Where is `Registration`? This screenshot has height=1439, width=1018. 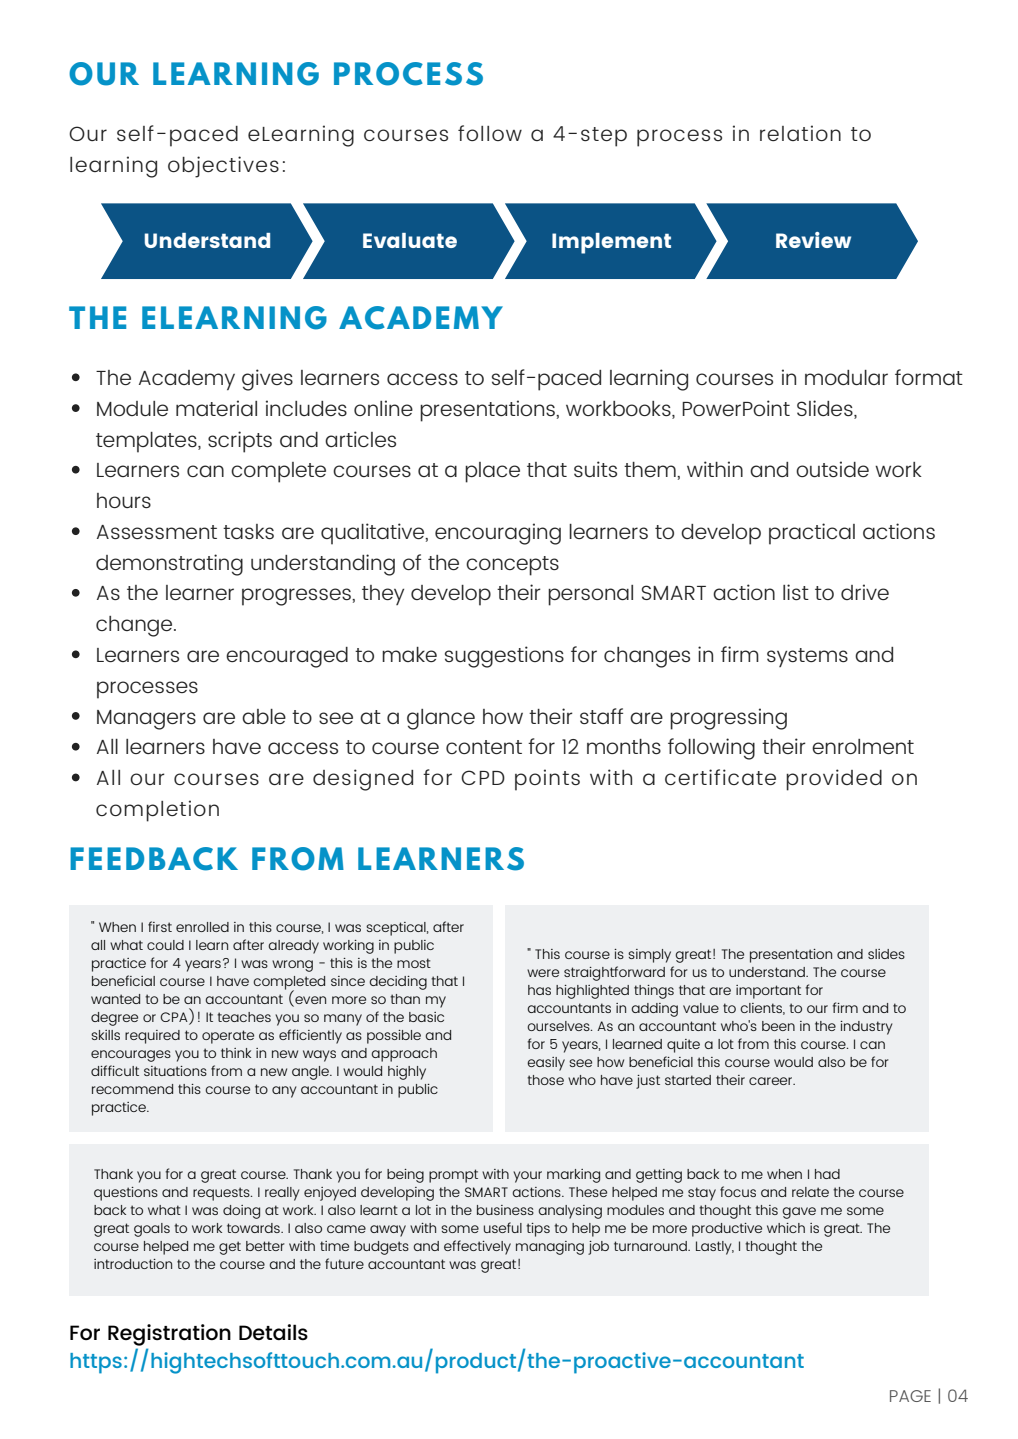
Registration is located at coordinates (169, 1335).
